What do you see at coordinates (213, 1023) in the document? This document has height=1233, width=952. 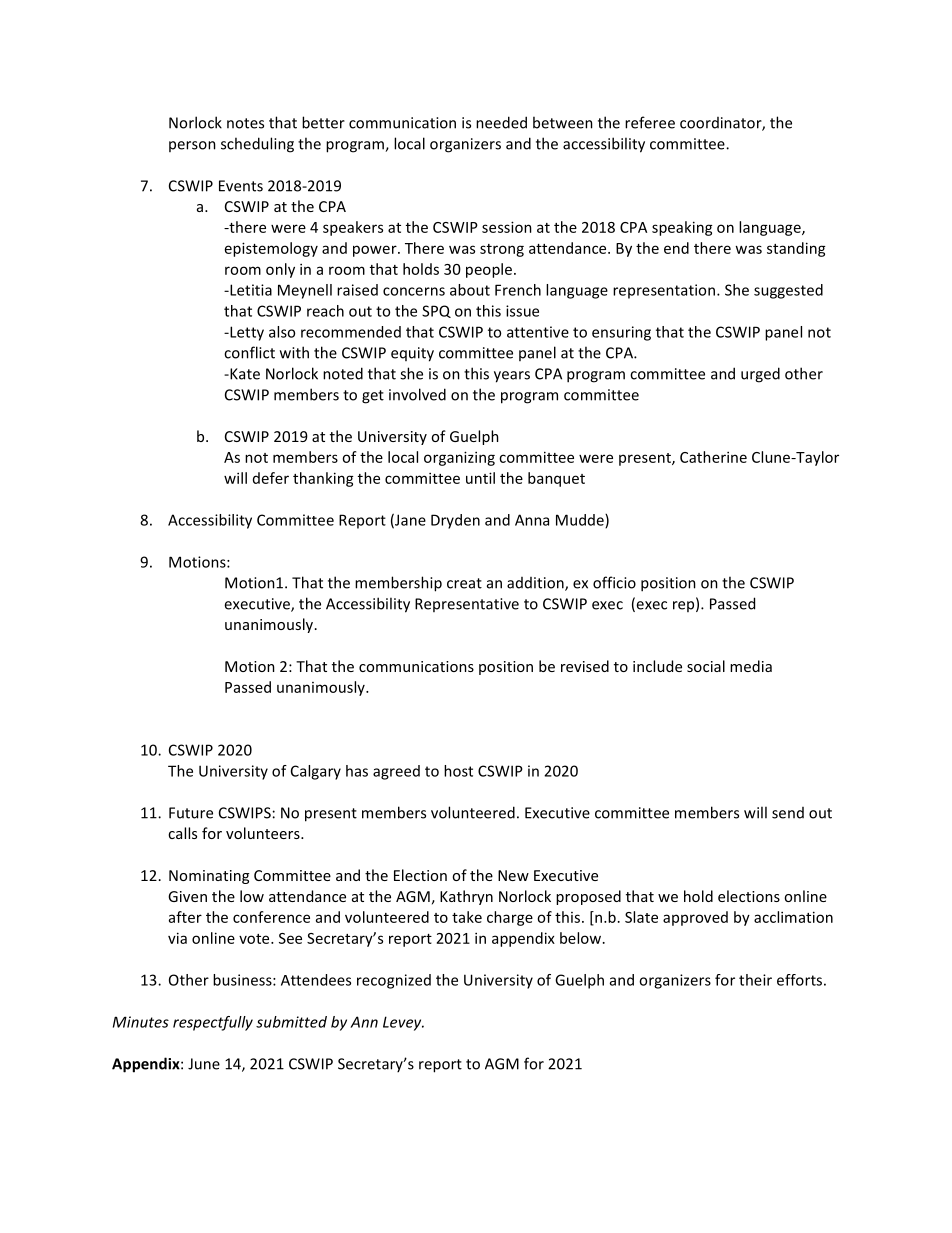 I see `respectfully` at bounding box center [213, 1023].
